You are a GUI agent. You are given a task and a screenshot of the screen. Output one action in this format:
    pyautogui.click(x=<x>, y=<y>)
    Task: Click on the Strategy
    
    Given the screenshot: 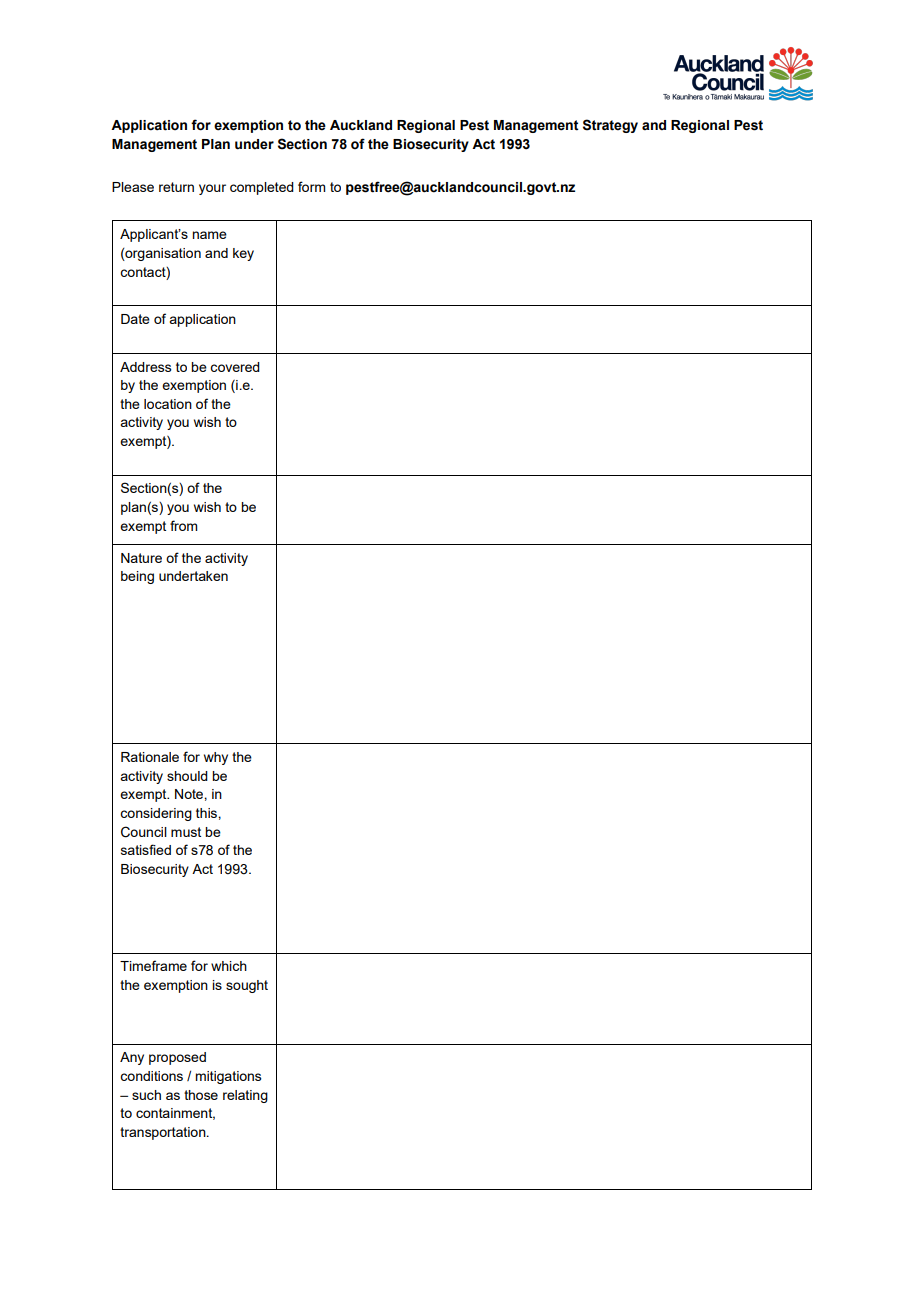 What is the action you would take?
    pyautogui.click(x=610, y=126)
